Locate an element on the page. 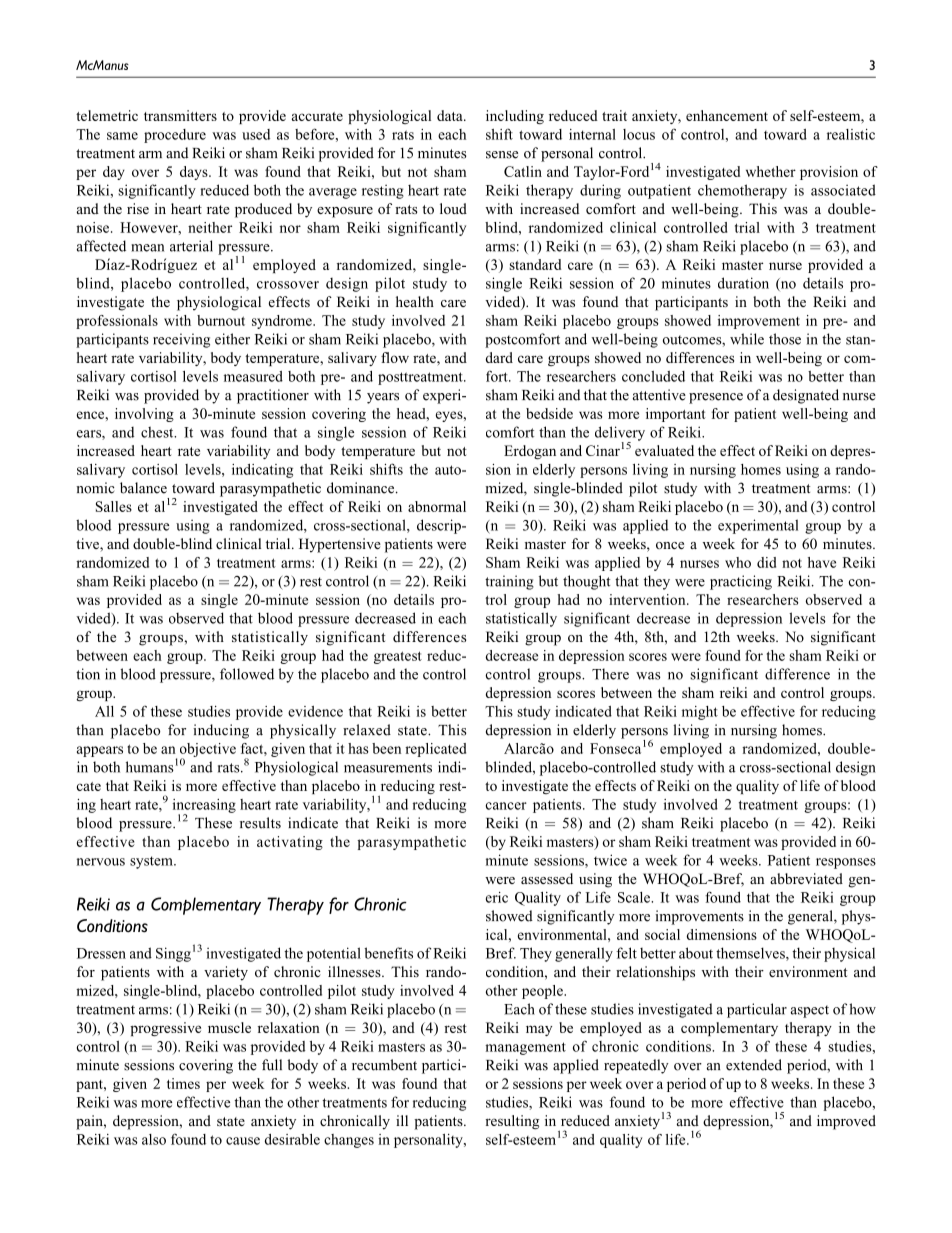 This document has height=1233, width=952. assessed is located at coordinates (547, 878).
